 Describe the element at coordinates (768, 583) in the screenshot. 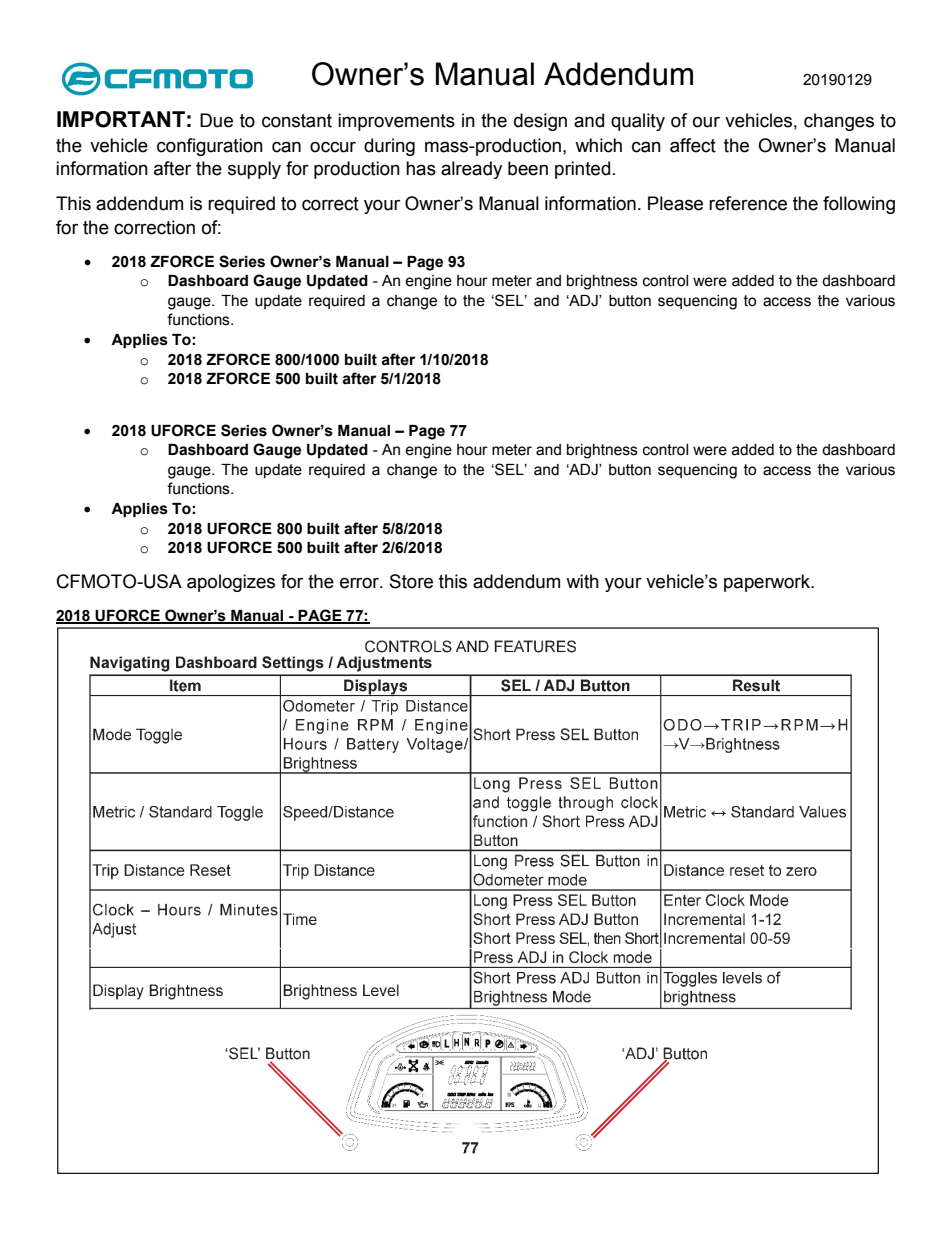

I see `paperwork` at that location.
